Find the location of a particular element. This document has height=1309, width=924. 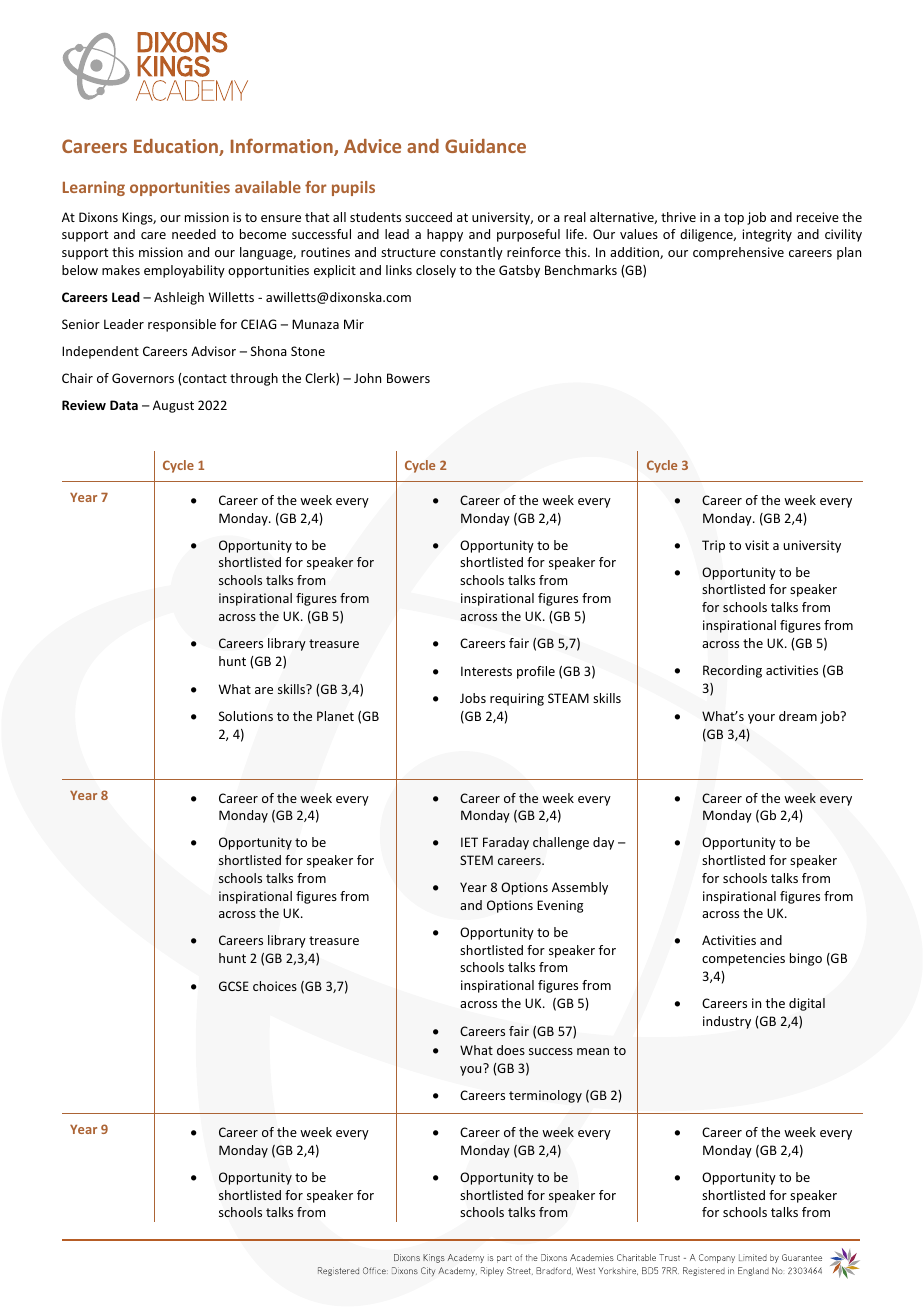

GCSE is located at coordinates (234, 986).
